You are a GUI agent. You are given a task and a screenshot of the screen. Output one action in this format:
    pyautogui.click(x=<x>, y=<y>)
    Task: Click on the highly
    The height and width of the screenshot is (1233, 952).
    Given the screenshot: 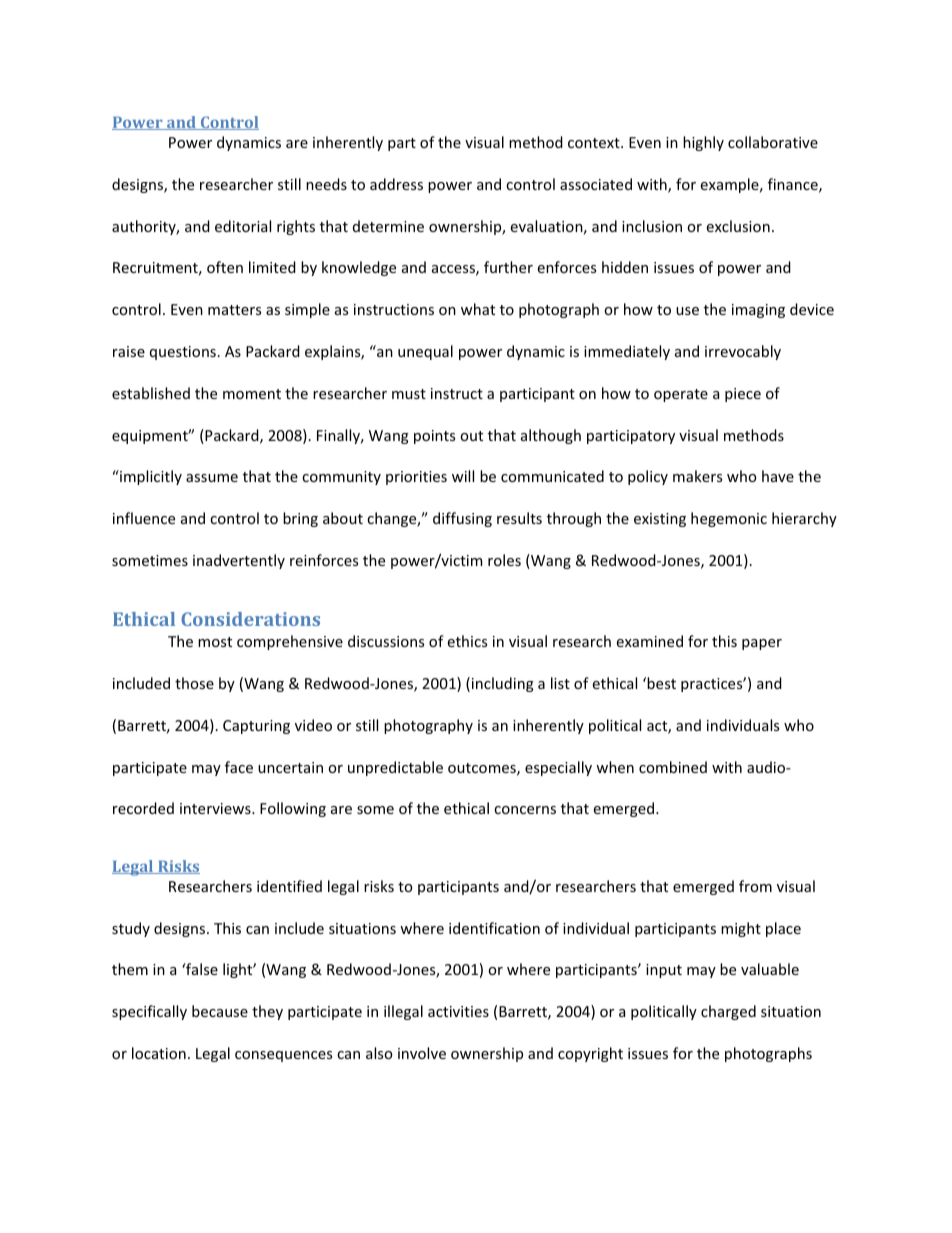 What is the action you would take?
    pyautogui.click(x=703, y=143)
